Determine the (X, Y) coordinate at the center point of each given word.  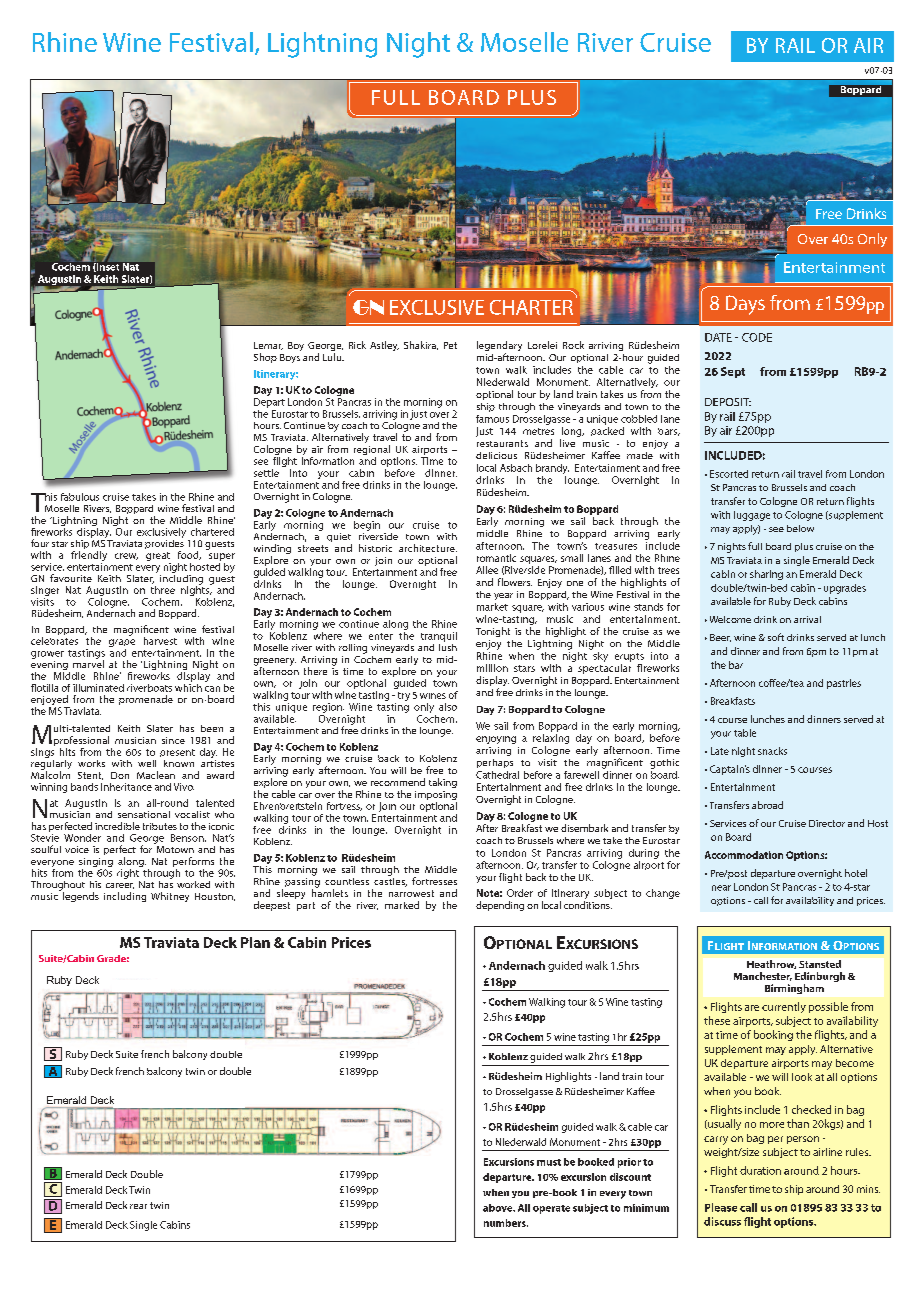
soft (776, 637)
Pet (450, 345)
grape (122, 644)
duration (760, 1170)
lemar (268, 346)
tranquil (439, 637)
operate (551, 1209)
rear (138, 1206)
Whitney (170, 897)
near (721, 888)
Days (745, 305)
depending (500, 906)
